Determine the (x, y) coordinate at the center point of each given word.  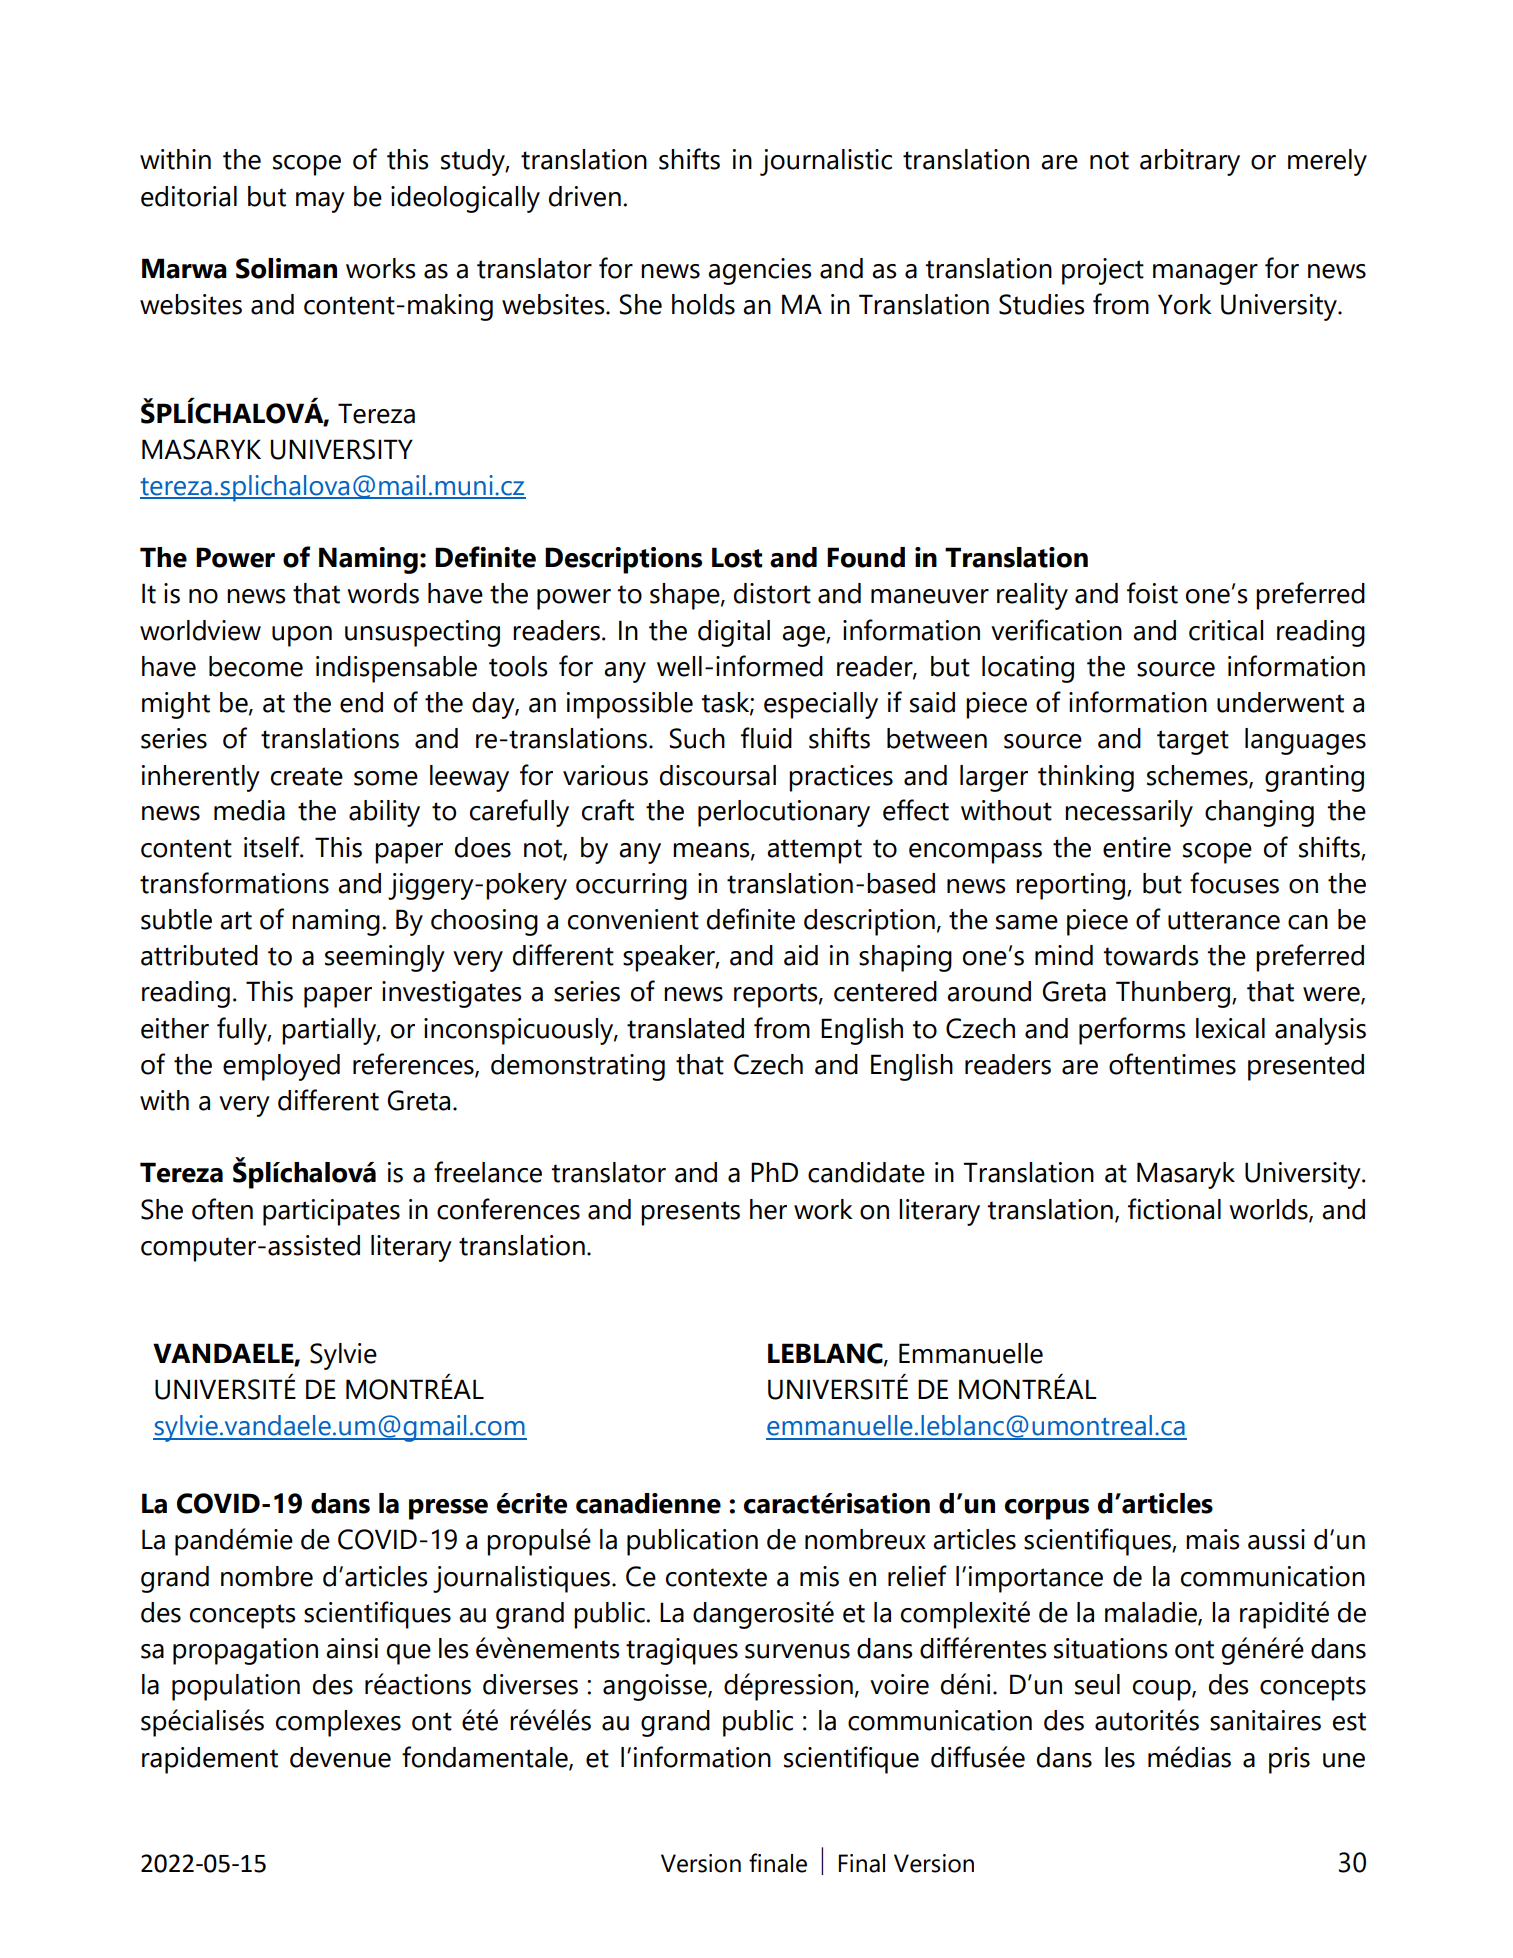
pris (1289, 1760)
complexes (338, 1723)
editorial (189, 196)
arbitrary (1190, 162)
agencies (760, 271)
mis (819, 1576)
